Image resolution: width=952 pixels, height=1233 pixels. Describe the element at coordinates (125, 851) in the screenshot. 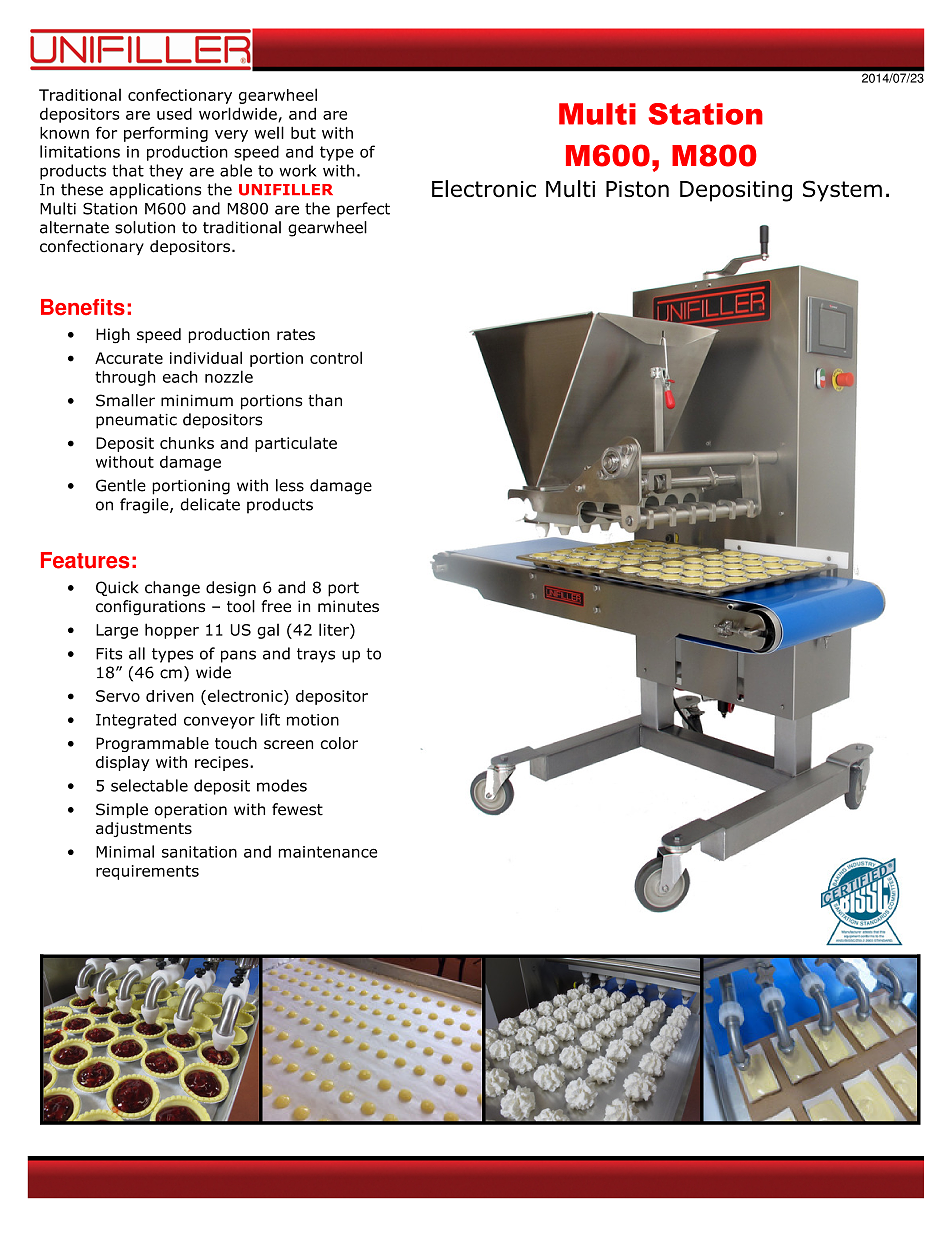

I see `Minimal` at that location.
